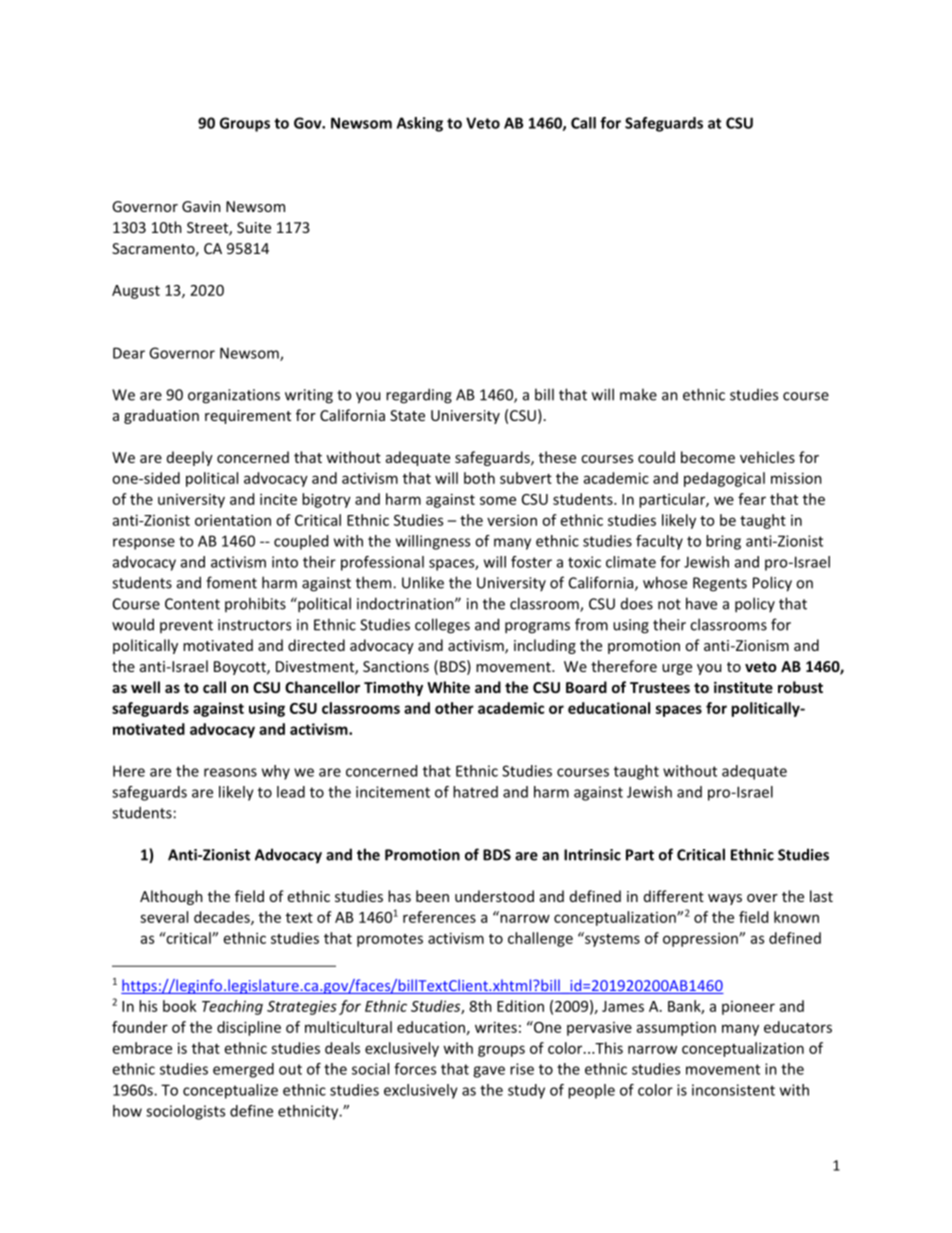  I want to click on Although, so click(171, 897).
